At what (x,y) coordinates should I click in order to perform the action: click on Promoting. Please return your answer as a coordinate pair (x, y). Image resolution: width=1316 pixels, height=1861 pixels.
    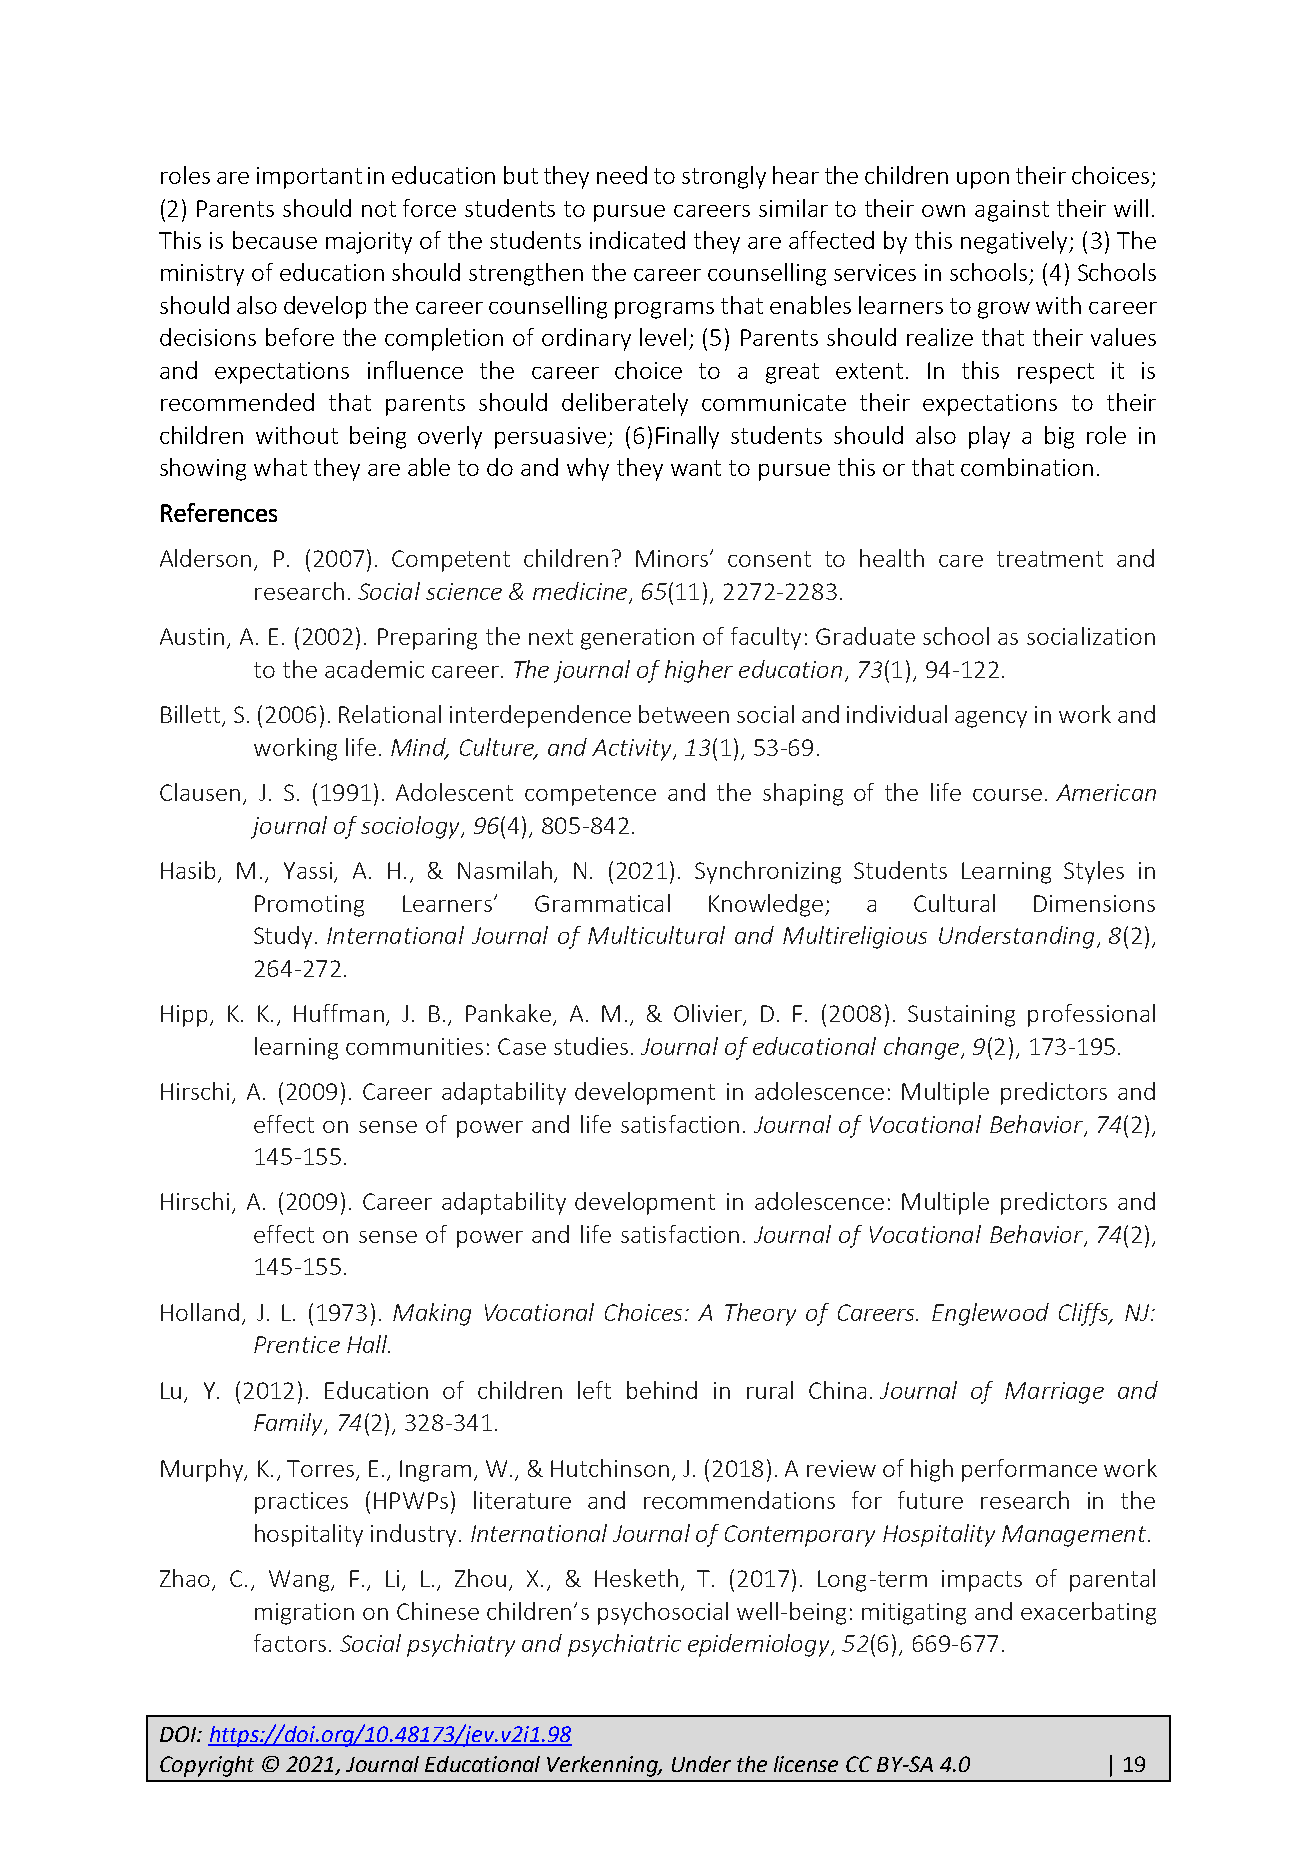
    Looking at the image, I should click on (309, 906).
